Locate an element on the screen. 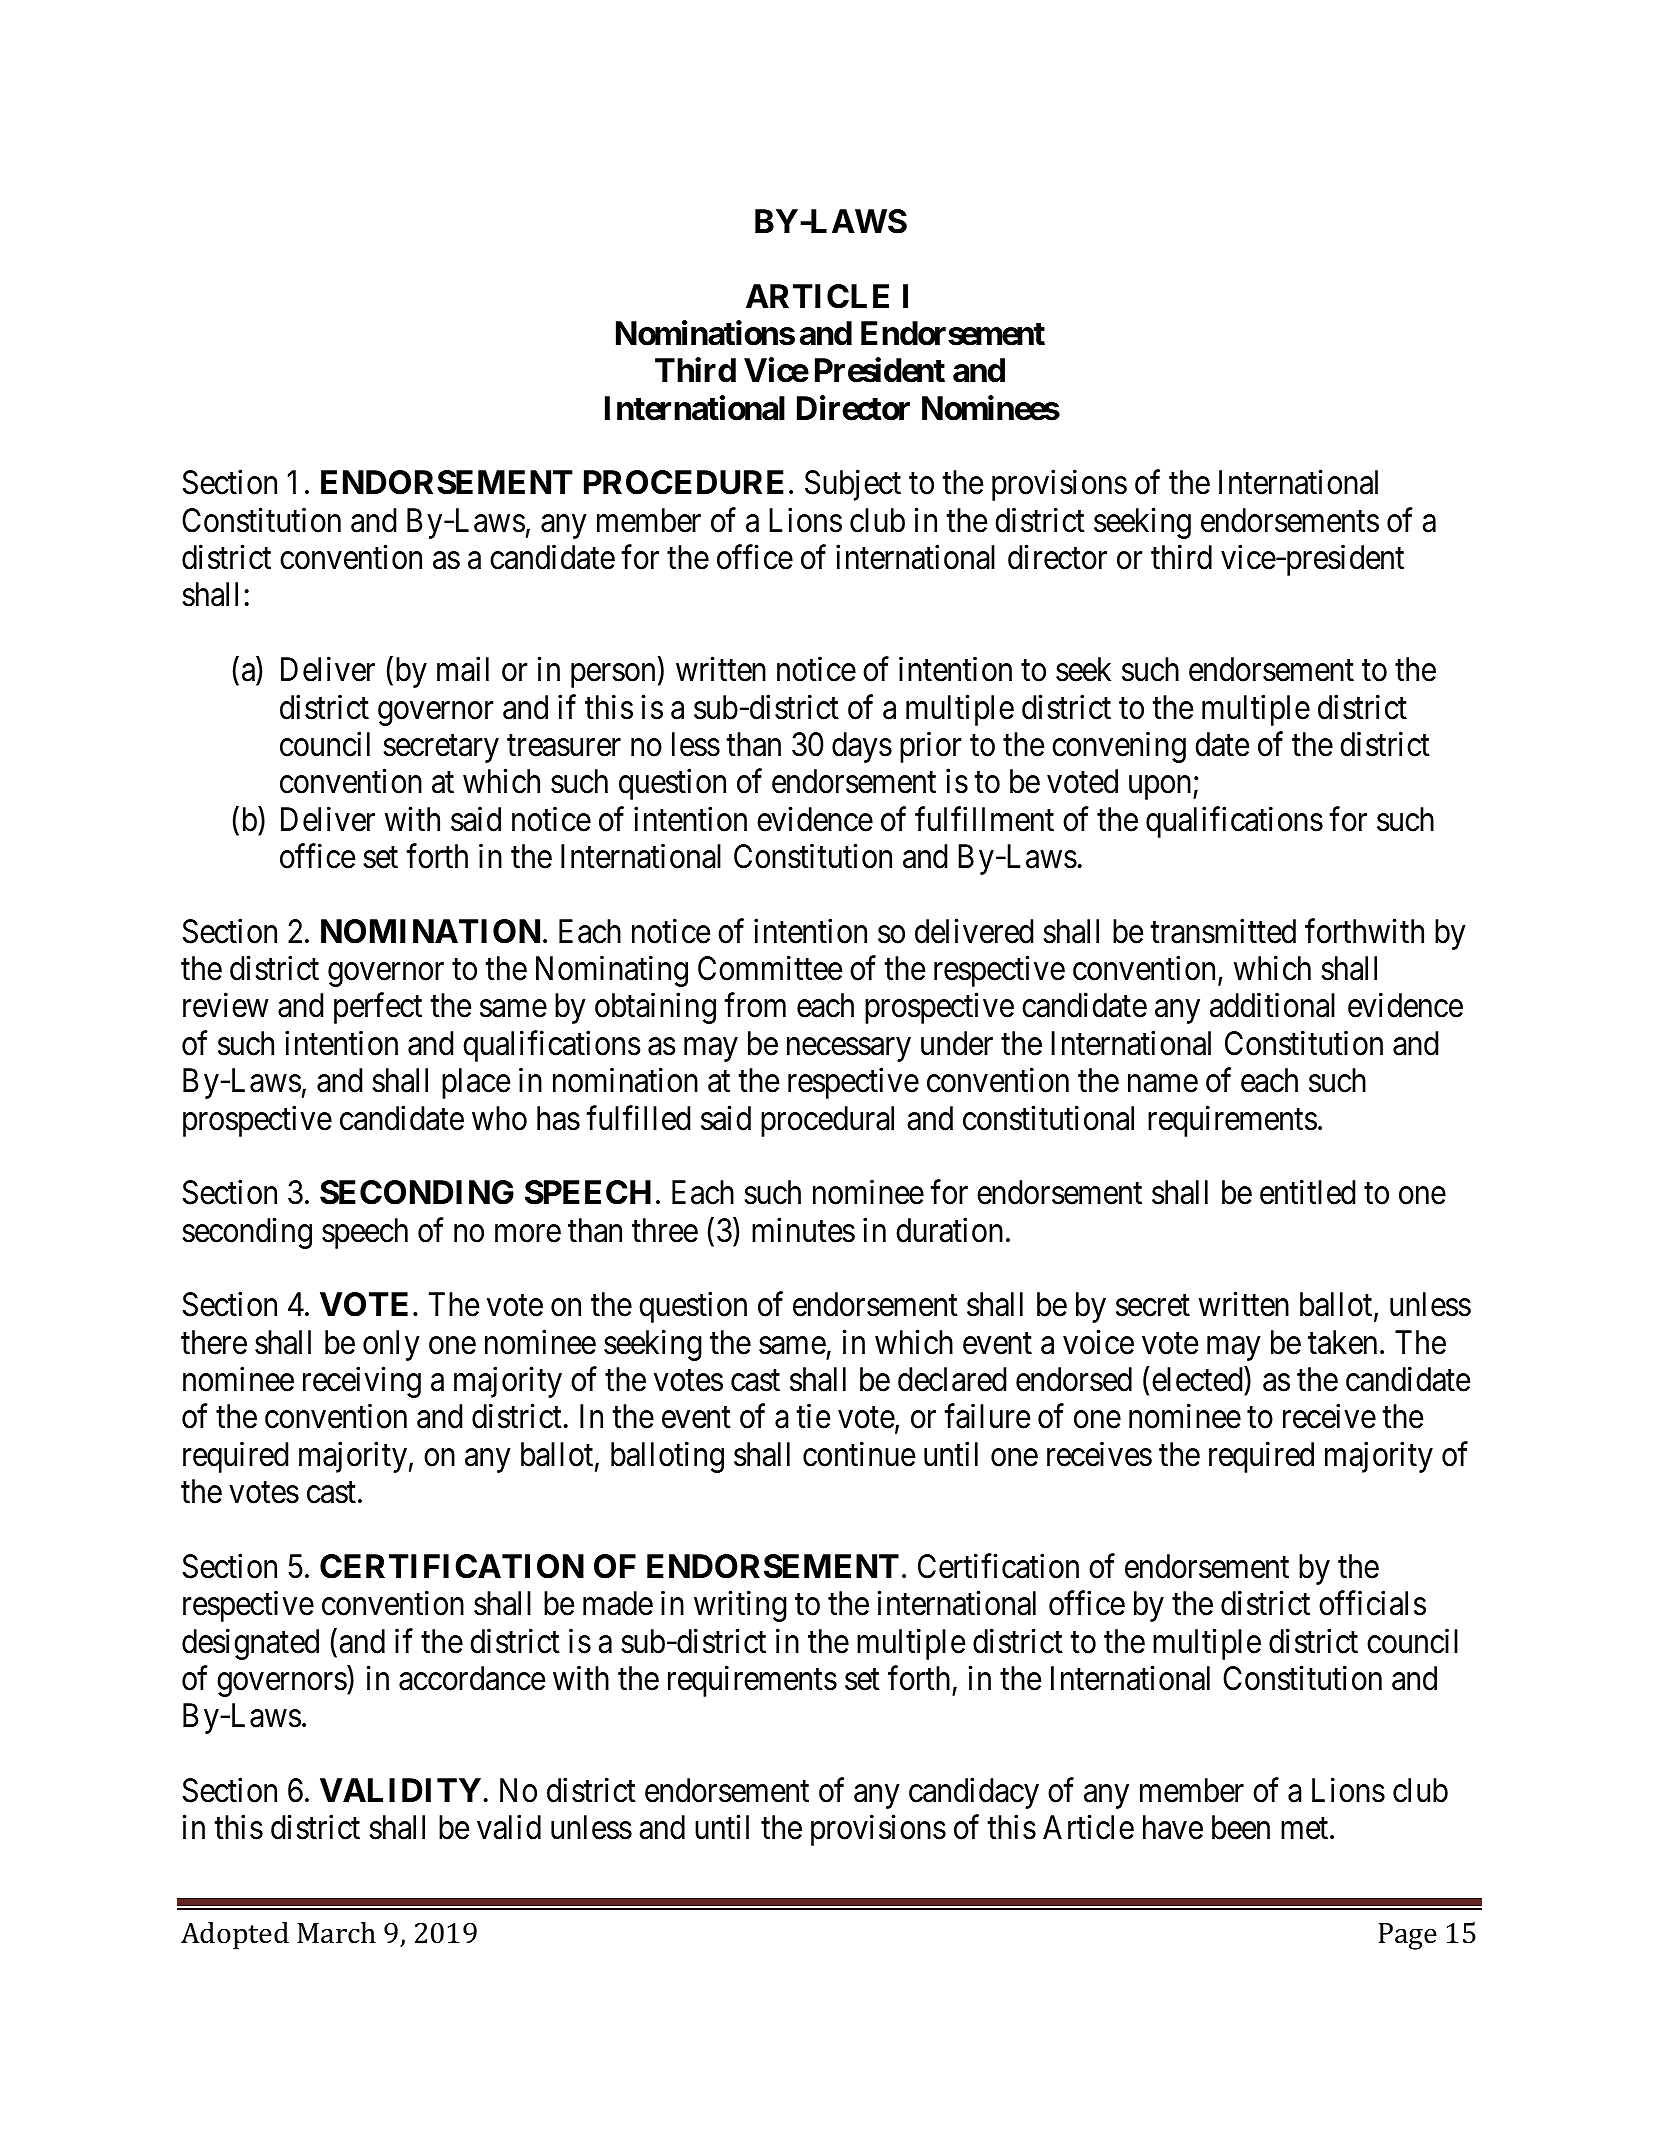  mail is located at coordinates (463, 669).
